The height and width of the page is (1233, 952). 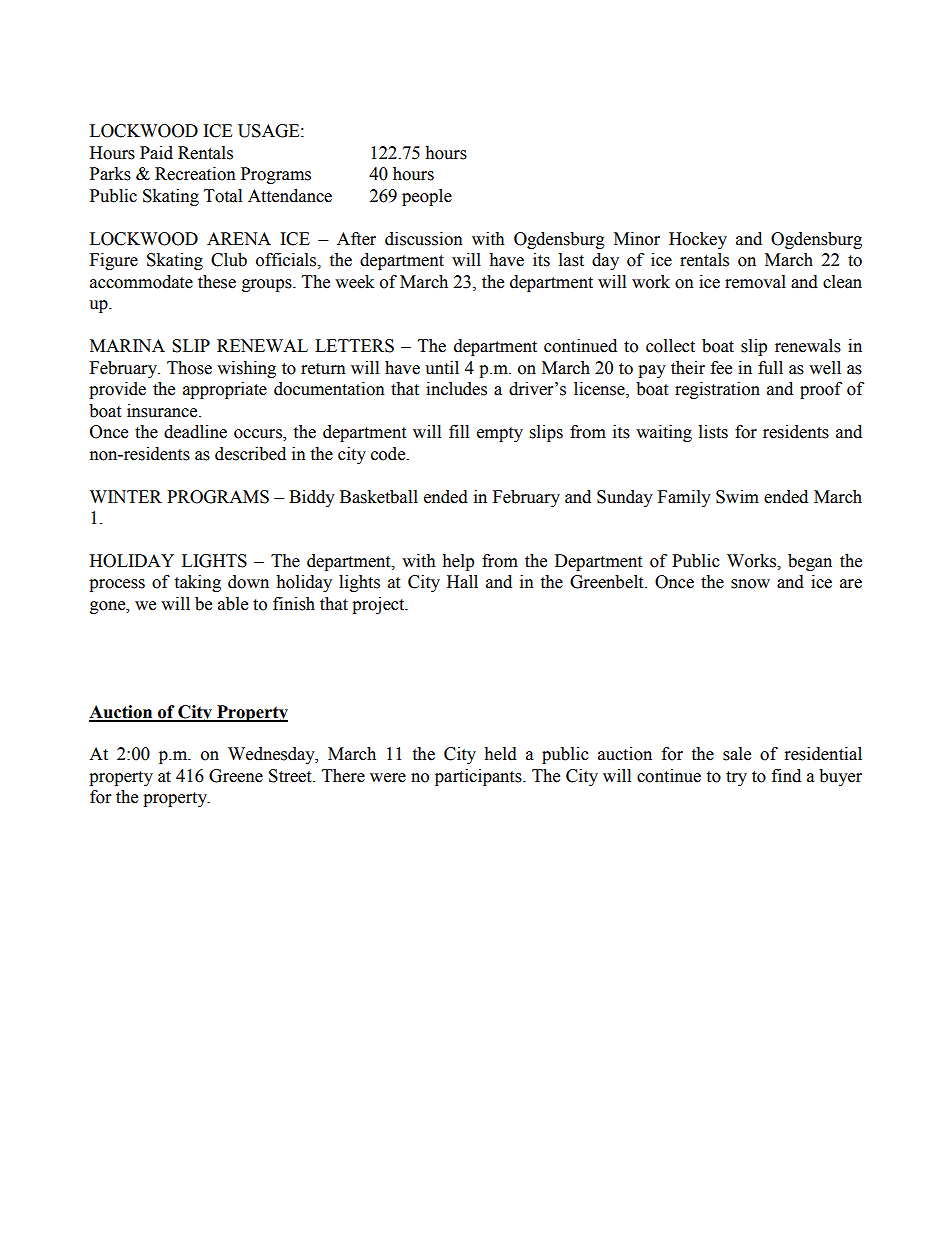 I want to click on removal, so click(x=755, y=282).
